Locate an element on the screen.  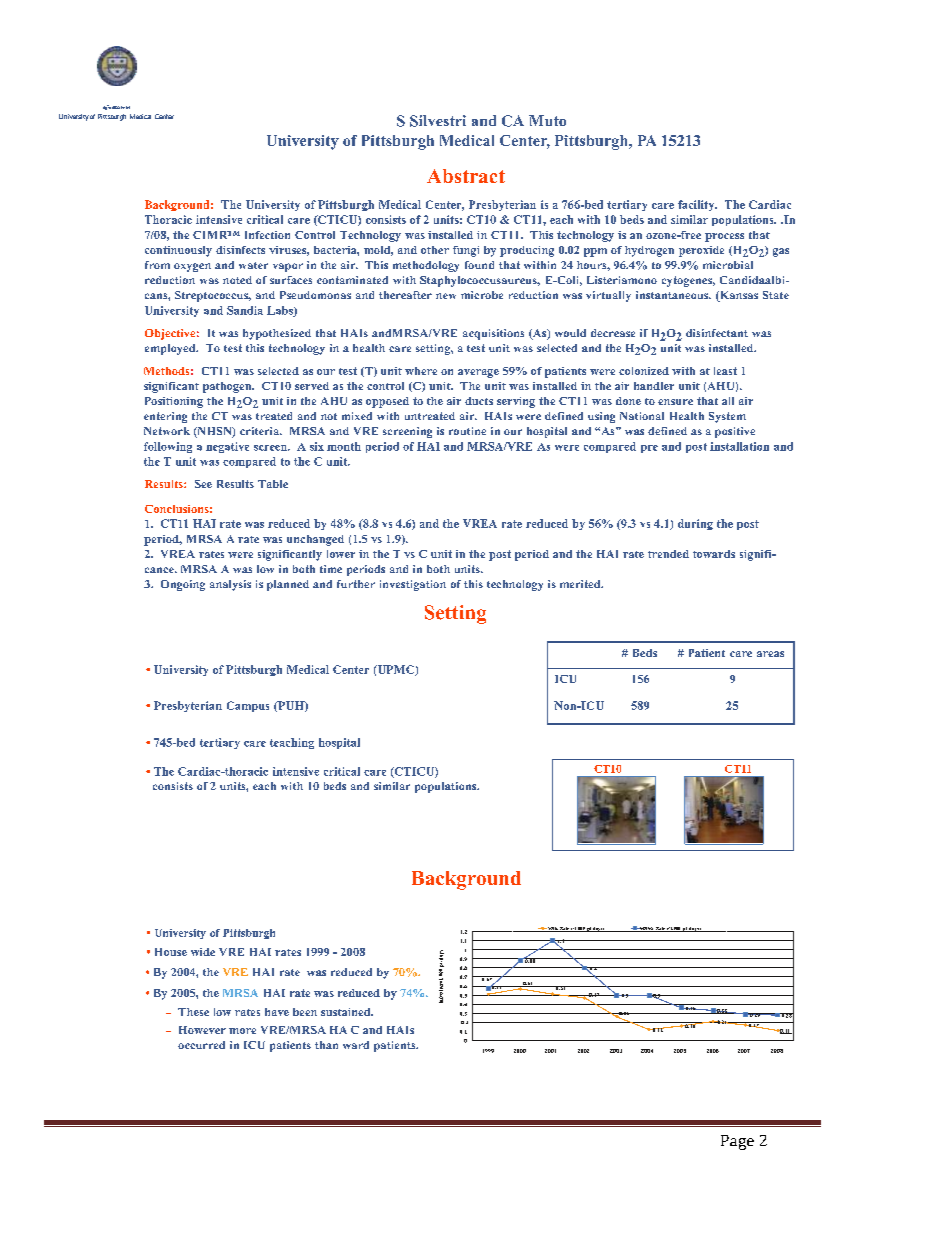
installation is located at coordinates (739, 446).
